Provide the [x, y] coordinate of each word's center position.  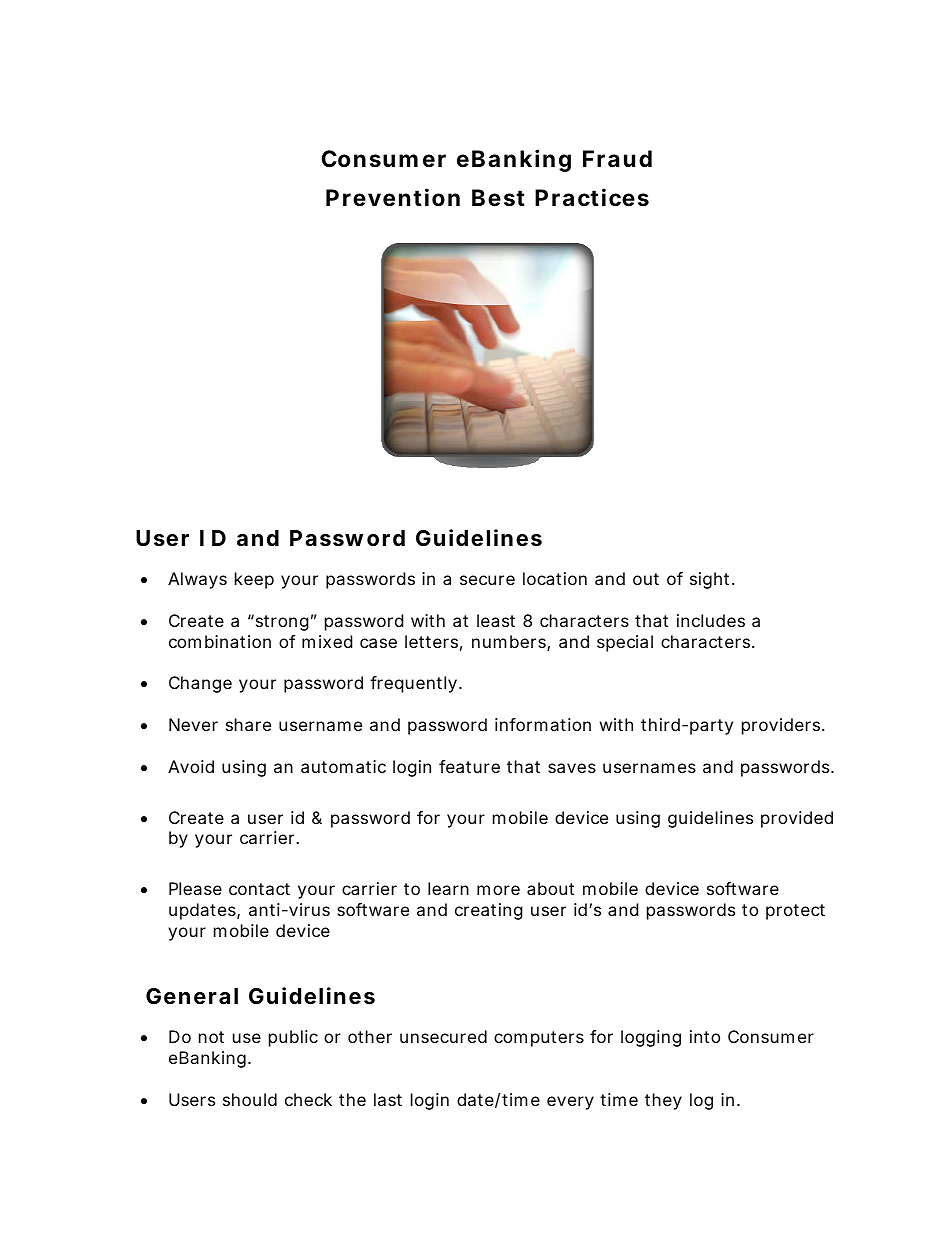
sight [711, 580]
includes [711, 620]
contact [259, 889]
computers [539, 1039]
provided [797, 819]
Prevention [393, 197]
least [496, 620]
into [705, 1036]
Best [498, 198]
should [250, 1099]
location [555, 578]
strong [281, 622]
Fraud [617, 159]
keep [254, 580]
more [498, 890]
